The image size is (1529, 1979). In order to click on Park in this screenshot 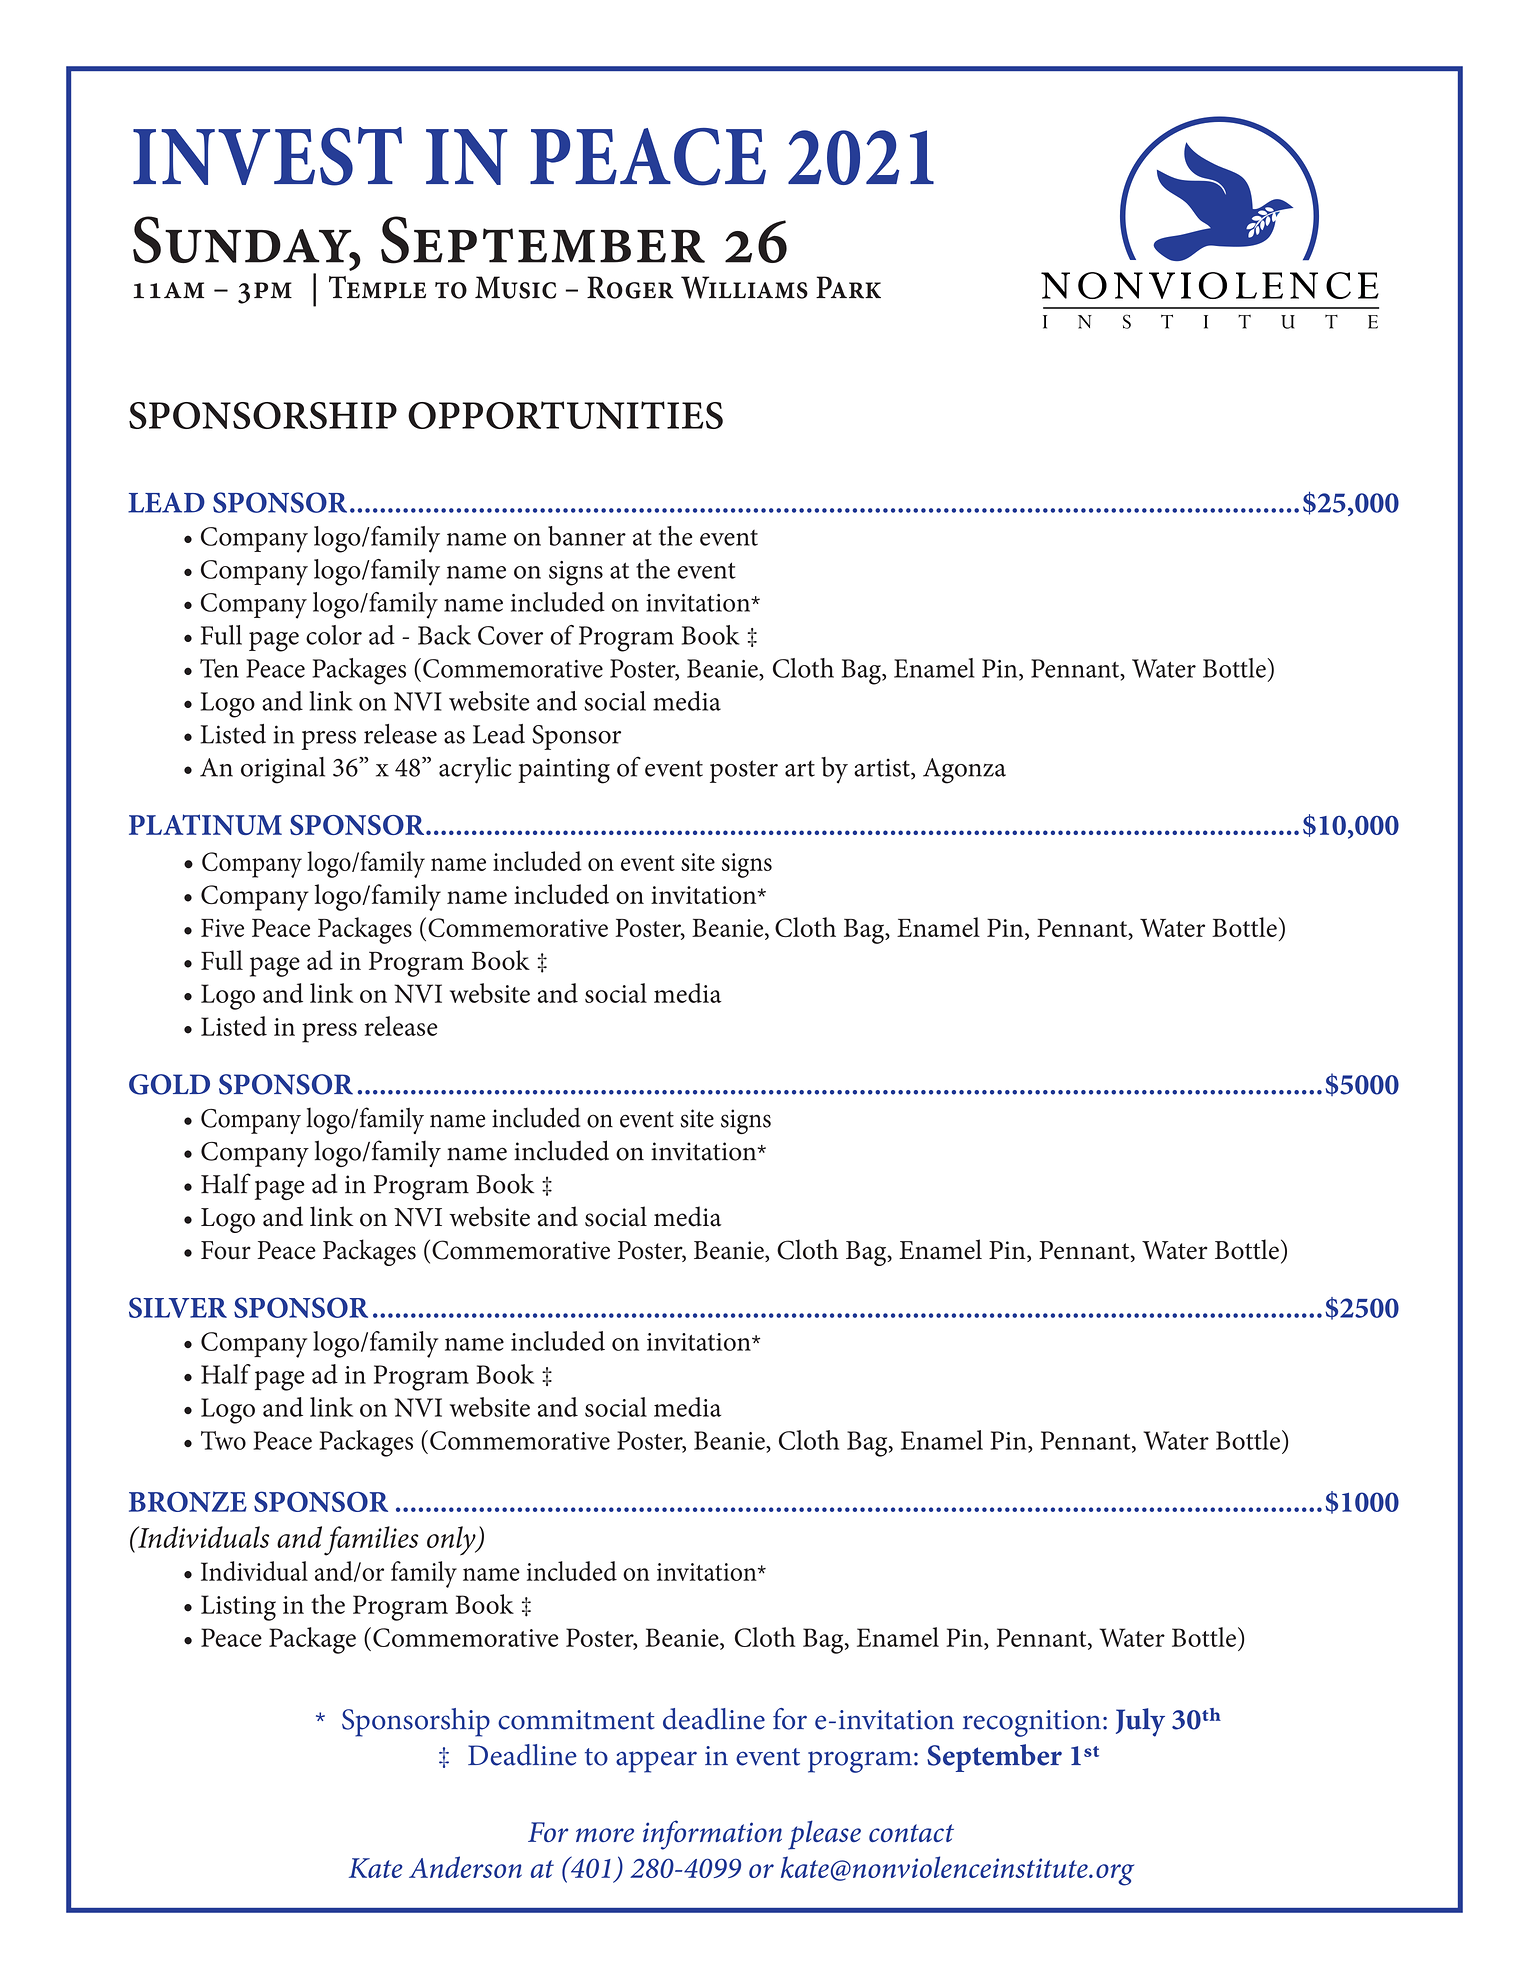, I will do `click(848, 287)`.
